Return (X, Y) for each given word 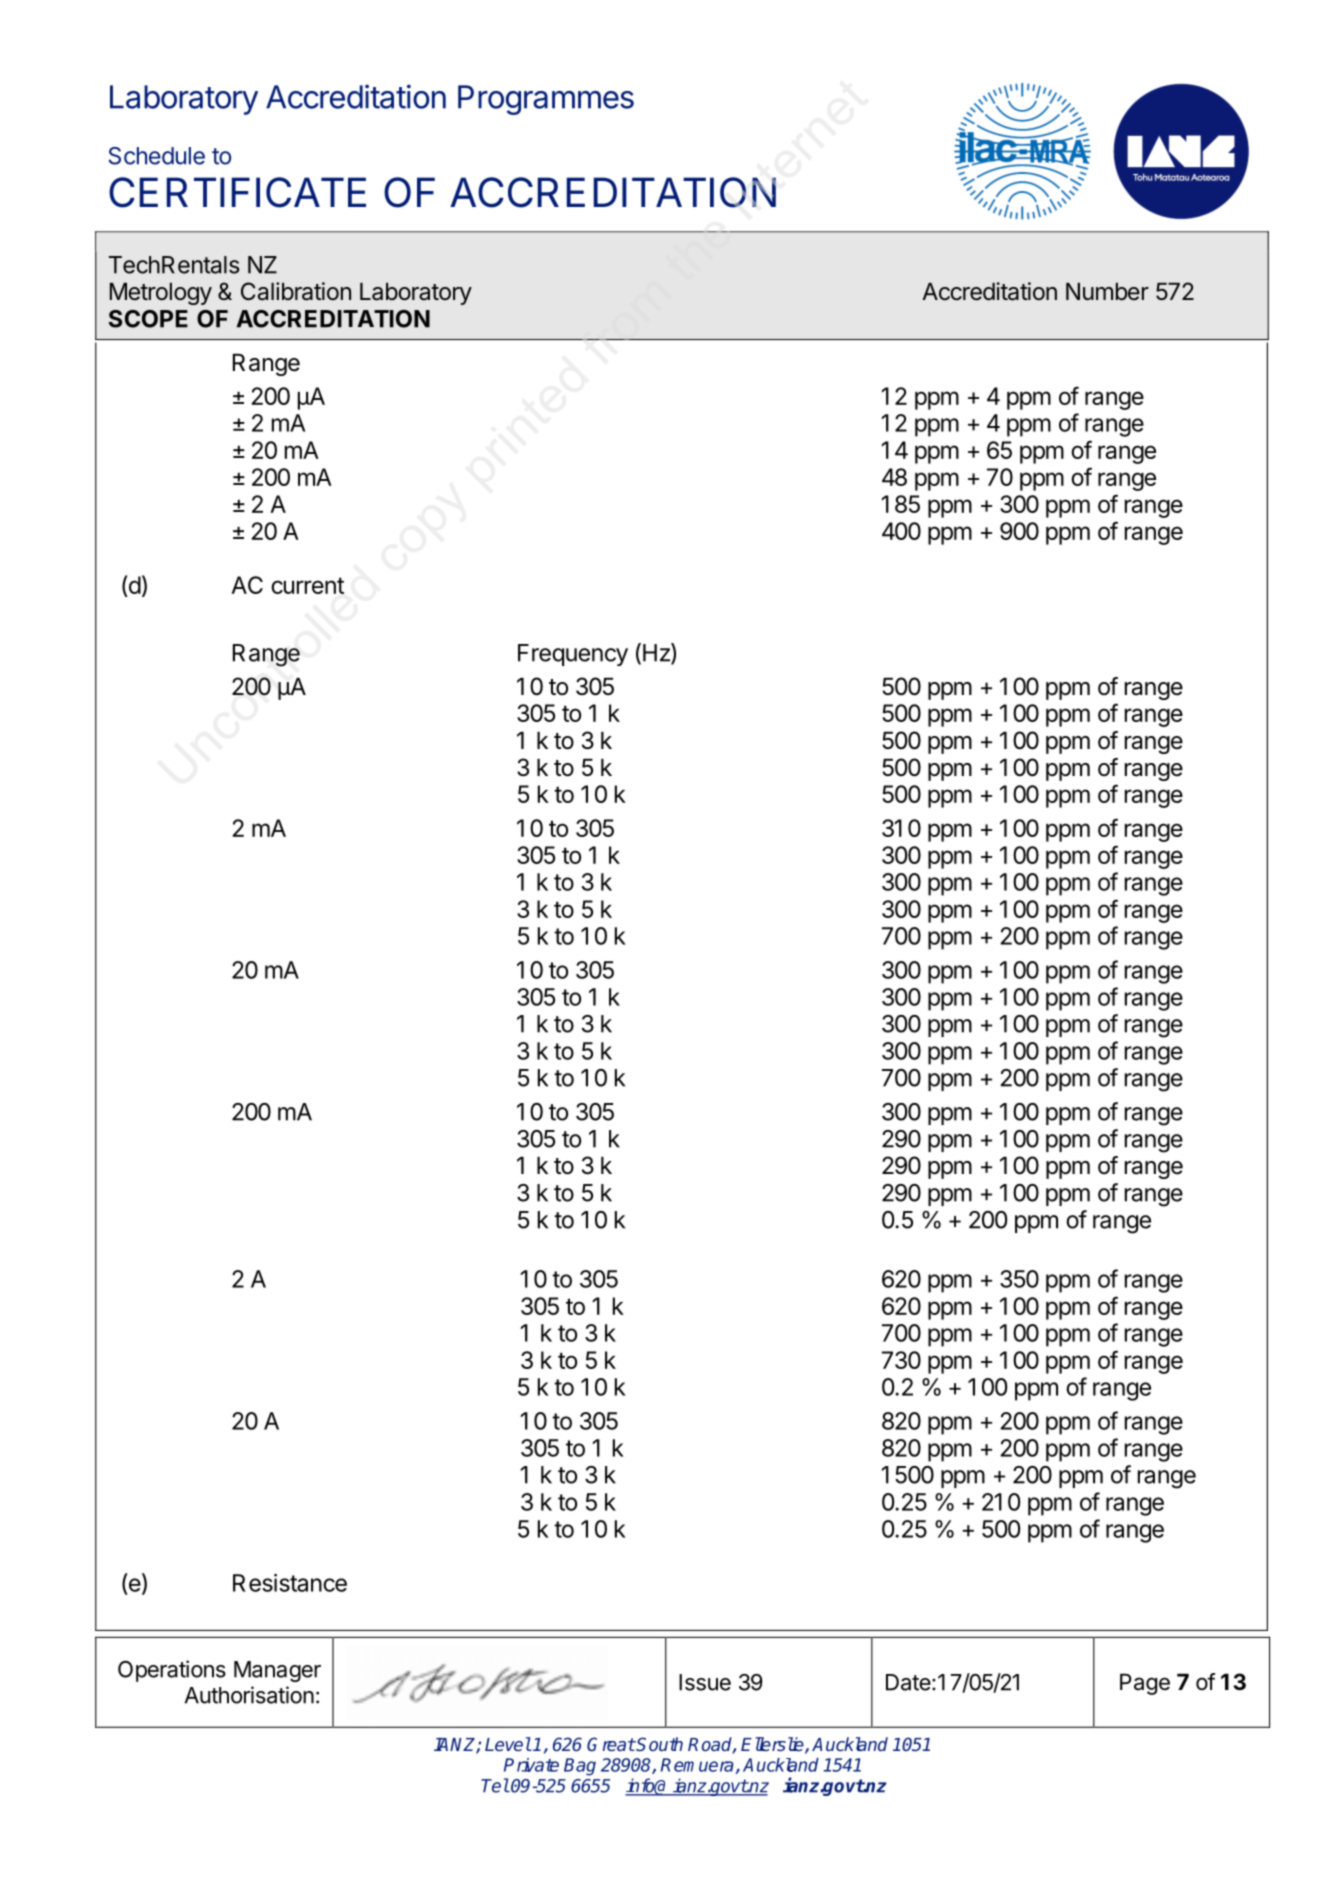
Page (1145, 1684)
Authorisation (249, 1695)
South (659, 1744)
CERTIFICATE (237, 192)
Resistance (290, 1583)
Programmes (546, 100)
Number (1107, 292)
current (307, 585)
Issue (705, 1682)
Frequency (573, 655)
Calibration (296, 291)
